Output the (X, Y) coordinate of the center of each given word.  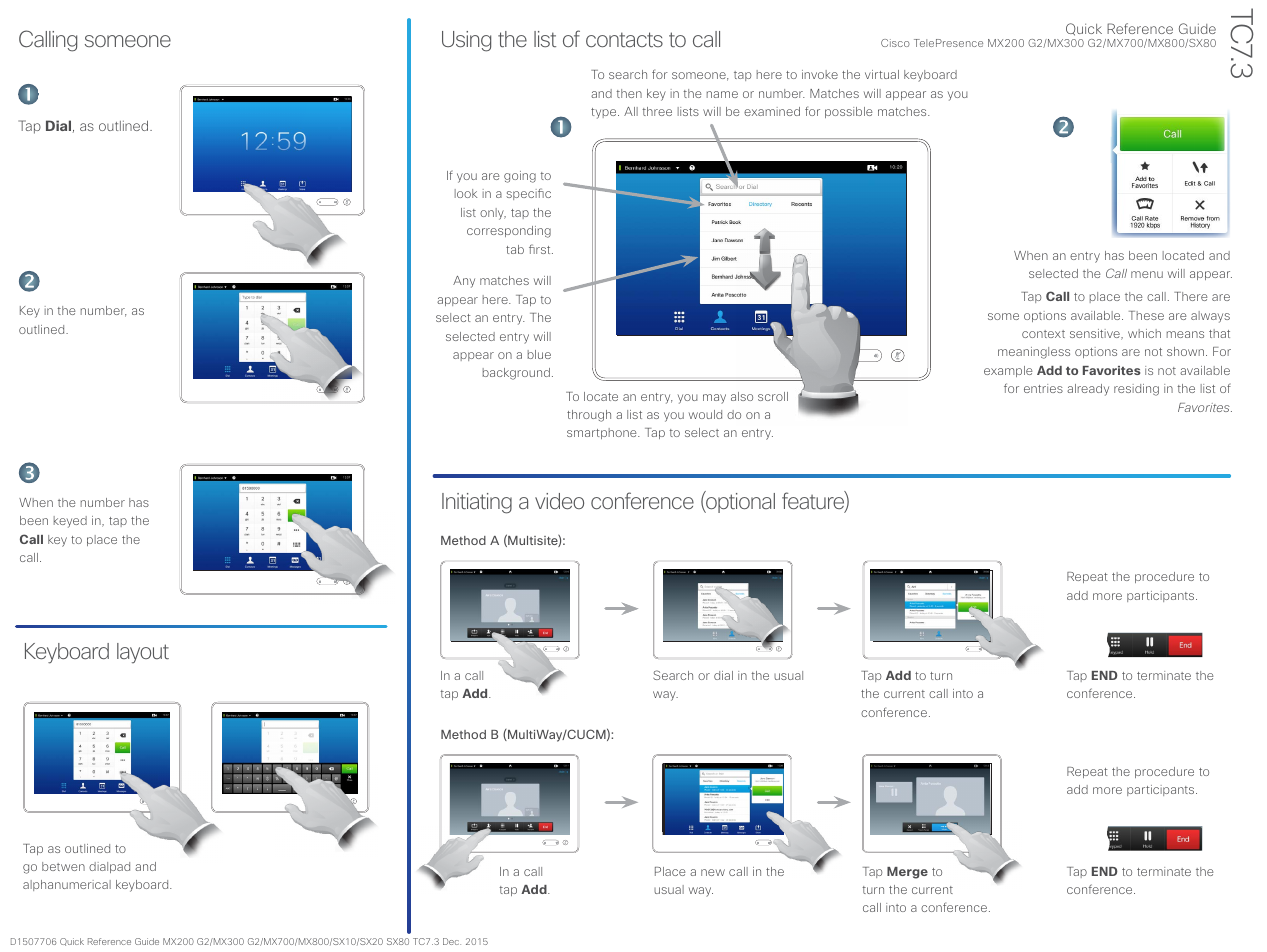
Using (466, 41)
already (1088, 390)
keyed (70, 522)
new (713, 872)
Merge (907, 873)
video (559, 501)
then (629, 93)
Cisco (895, 43)
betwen (63, 866)
